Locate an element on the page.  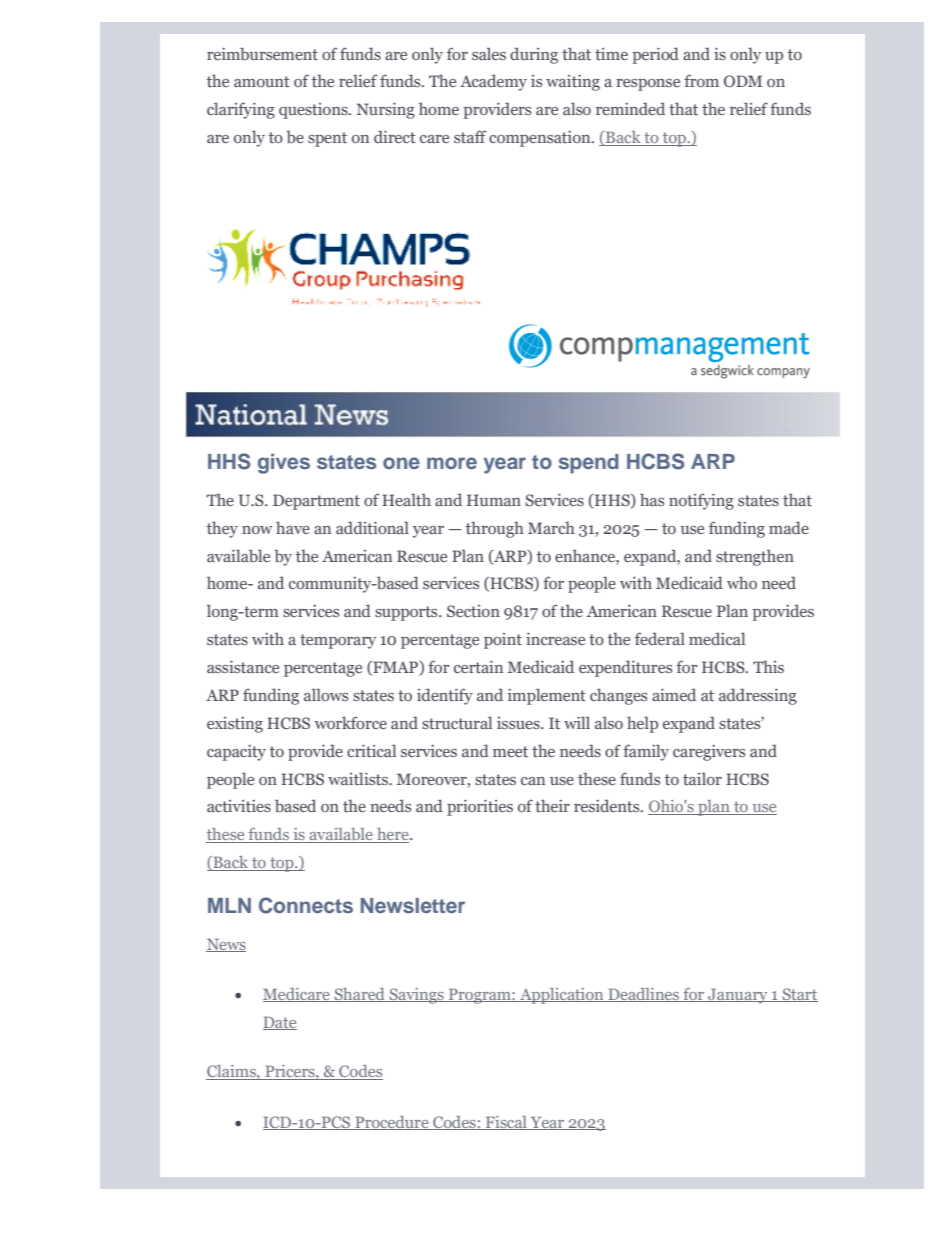
activities is located at coordinates (239, 806).
